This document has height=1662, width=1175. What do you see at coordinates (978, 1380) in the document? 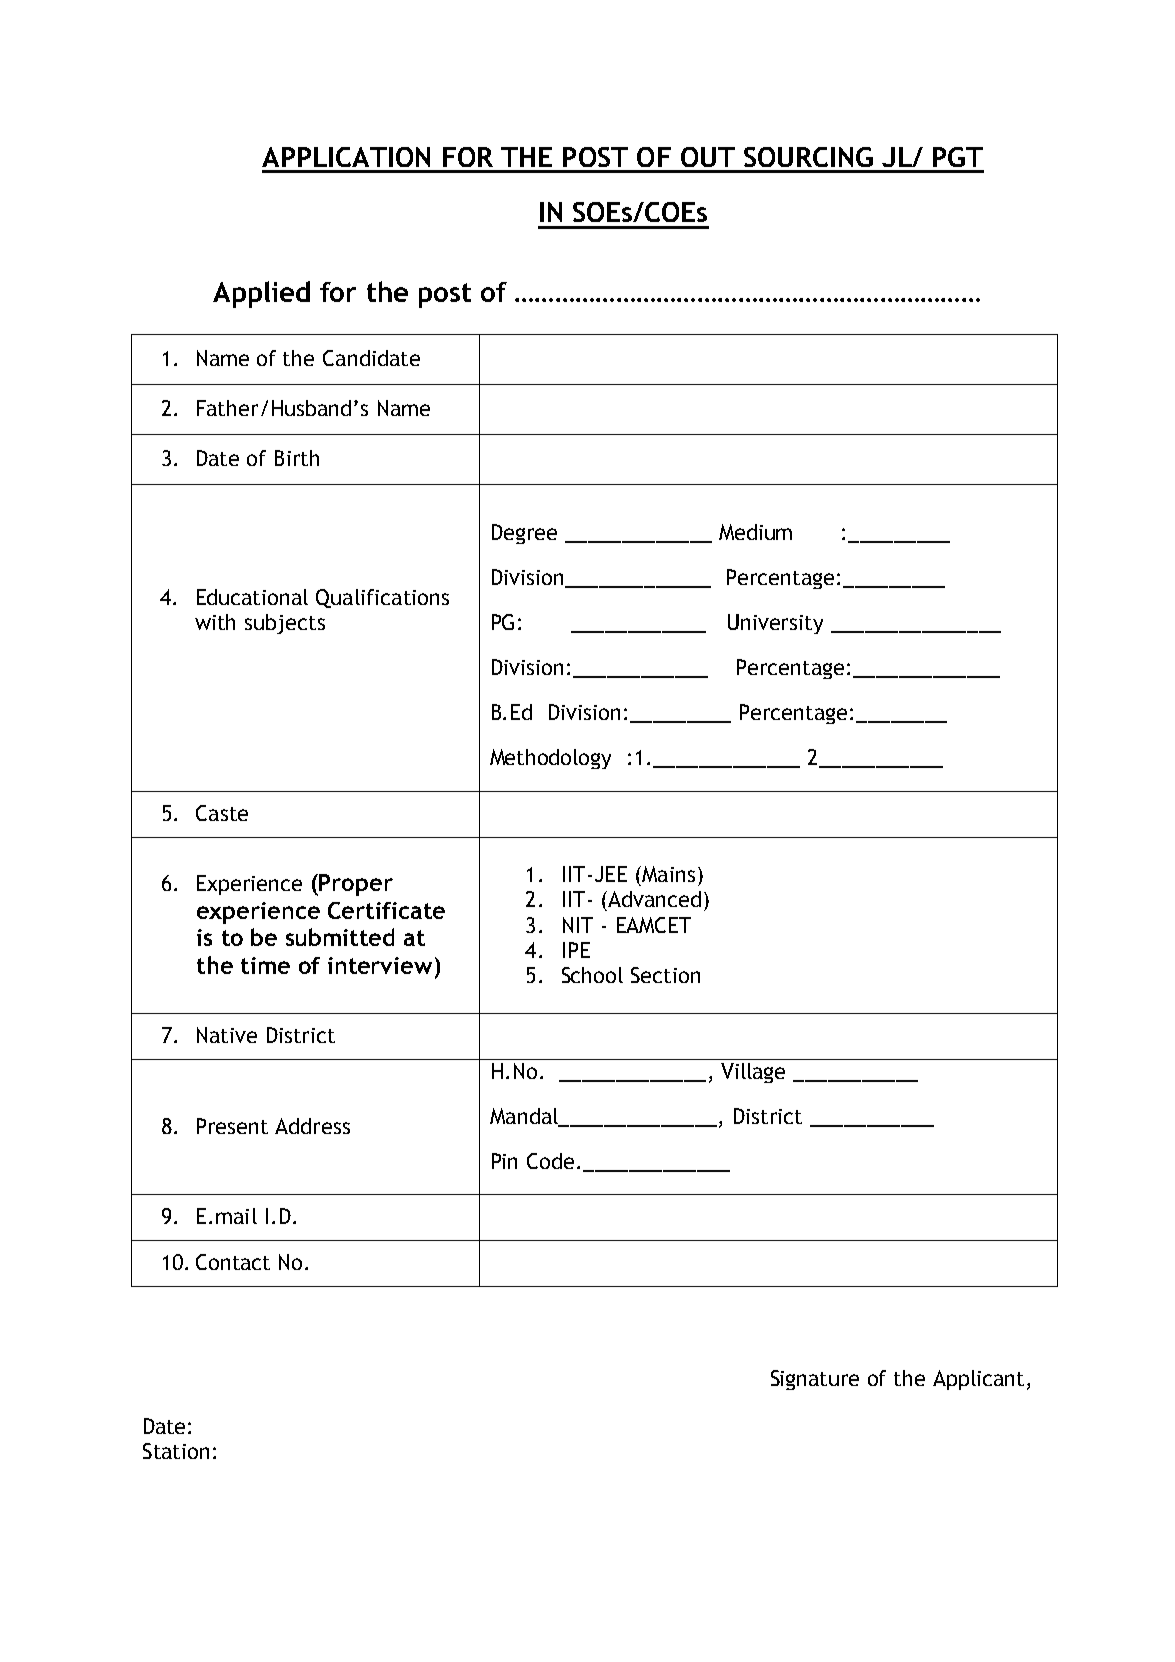
I see `Applicant` at bounding box center [978, 1380].
